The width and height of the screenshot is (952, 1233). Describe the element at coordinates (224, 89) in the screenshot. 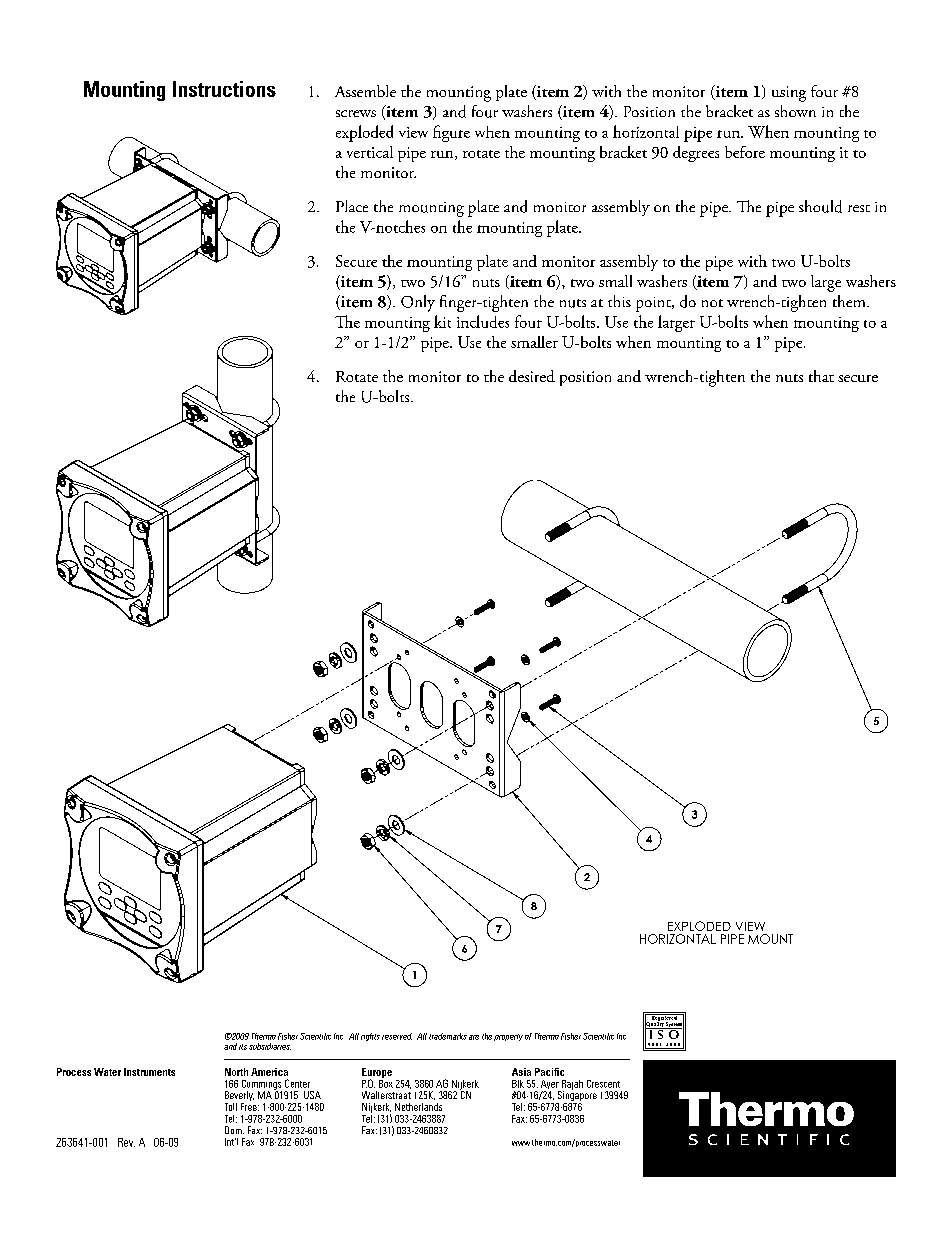

I see `Instructions` at that location.
